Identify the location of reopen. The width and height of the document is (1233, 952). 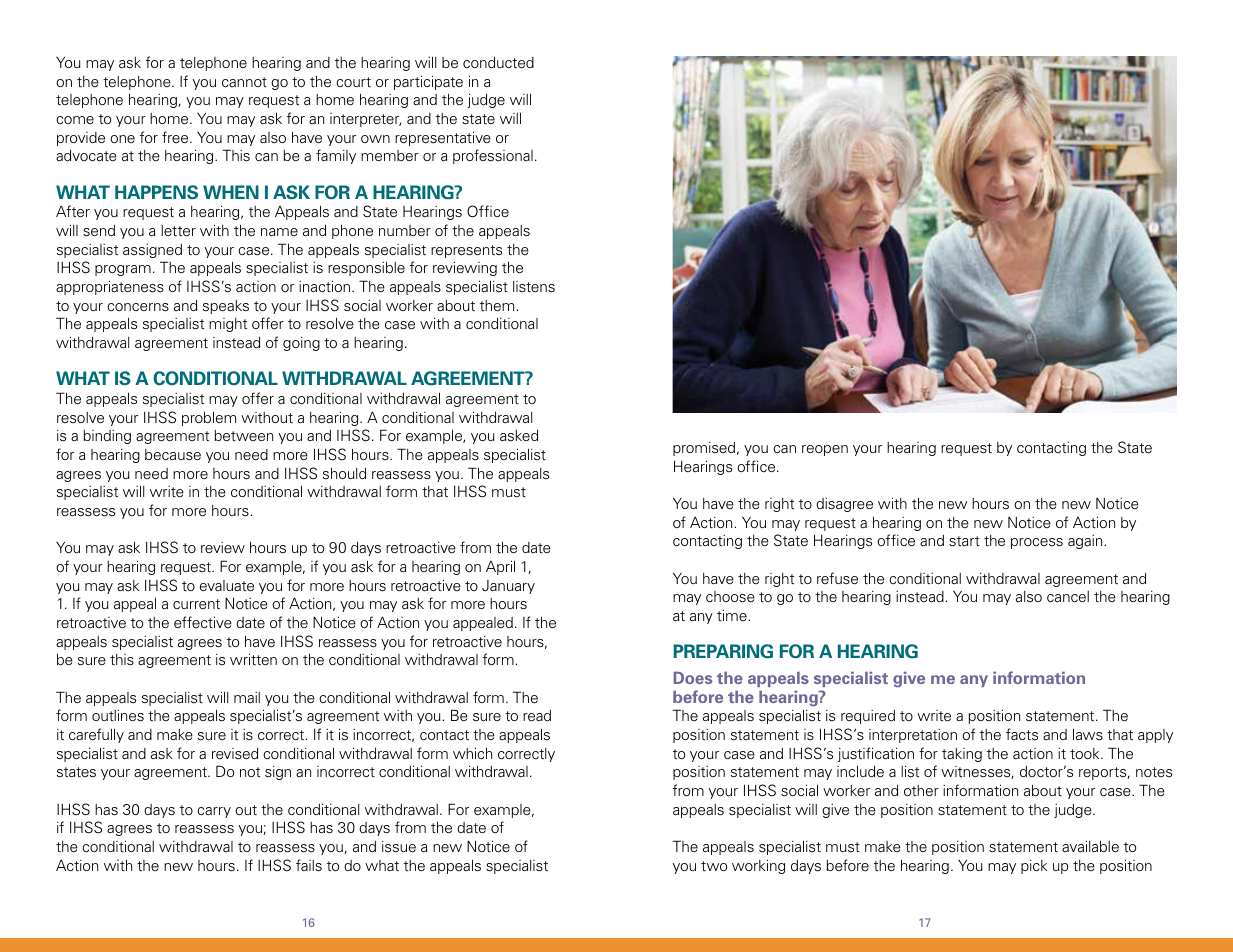
(825, 450).
